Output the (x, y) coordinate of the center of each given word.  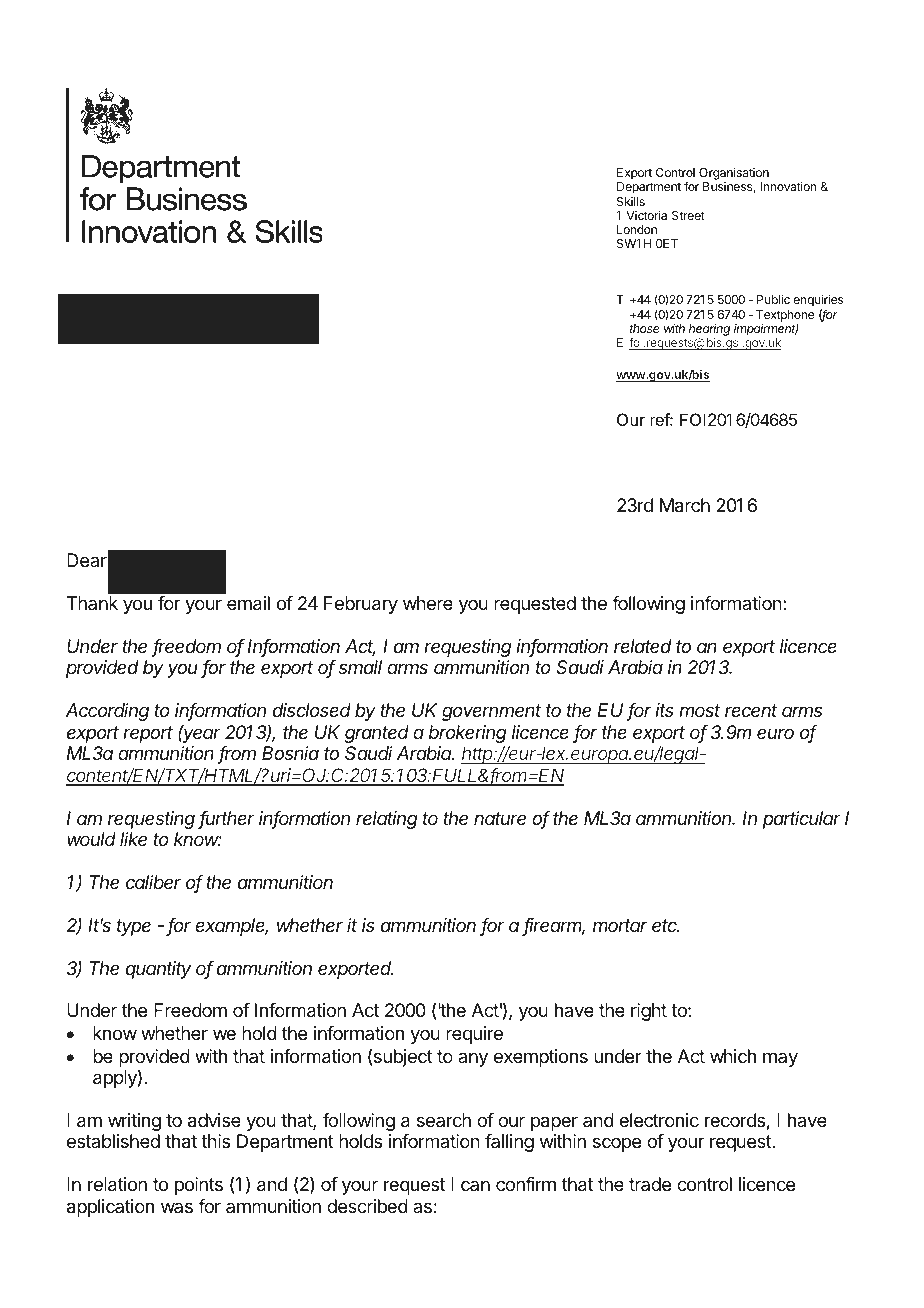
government (491, 712)
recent (751, 710)
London (637, 229)
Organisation (734, 175)
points (199, 1186)
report (148, 734)
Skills (631, 201)
